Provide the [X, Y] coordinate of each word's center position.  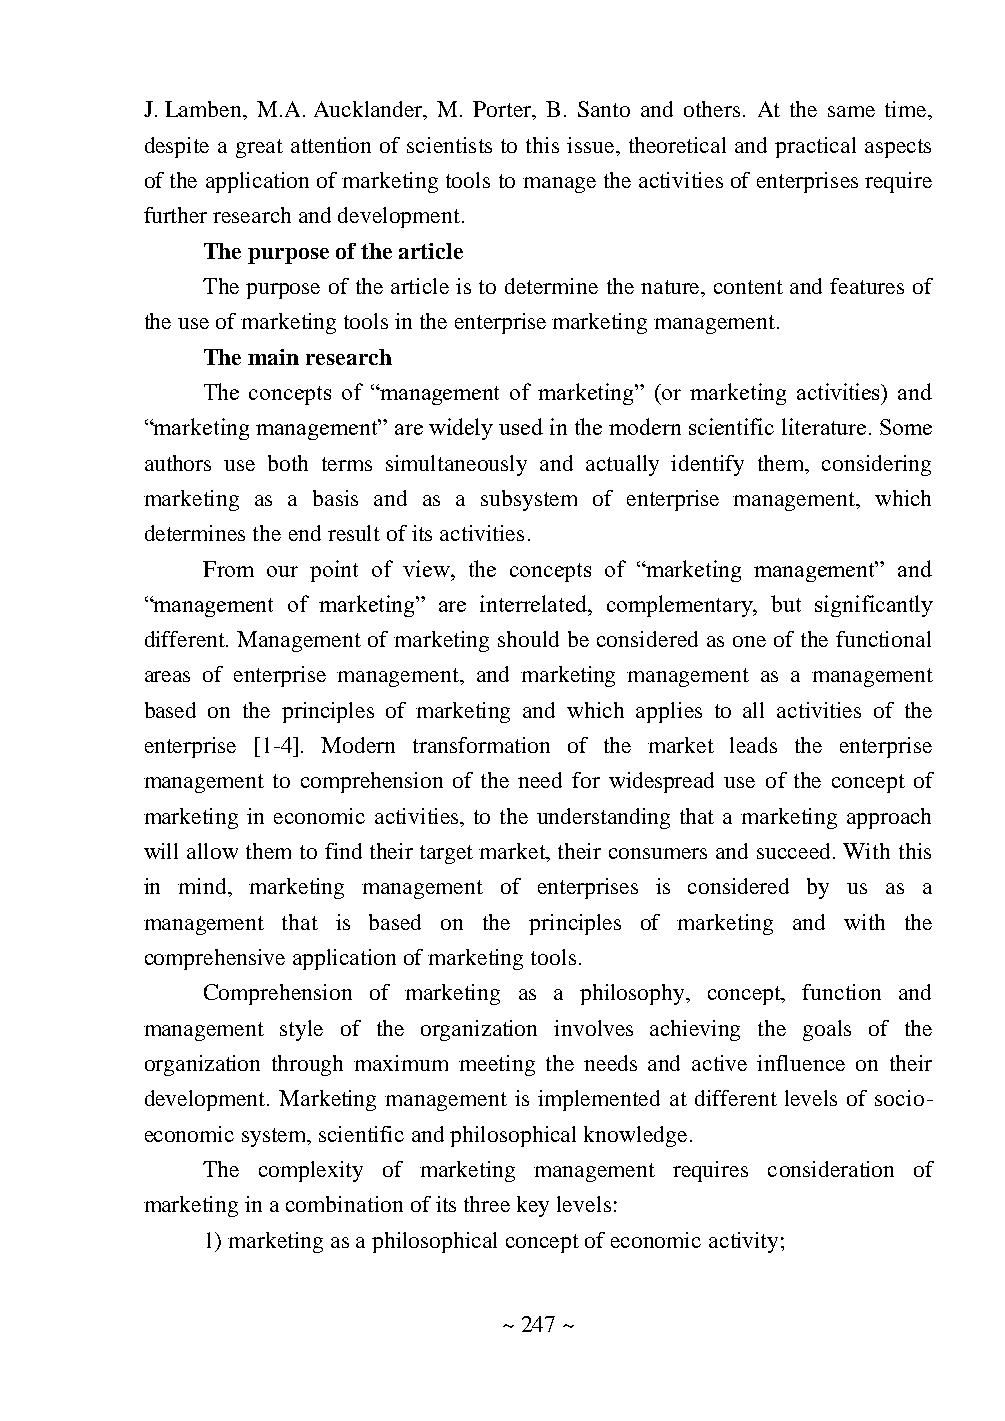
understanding [603, 818]
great [259, 148]
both [288, 463]
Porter [504, 110]
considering [876, 465]
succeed [795, 851]
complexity [311, 1171]
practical [815, 147]
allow [212, 851]
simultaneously [456, 465]
